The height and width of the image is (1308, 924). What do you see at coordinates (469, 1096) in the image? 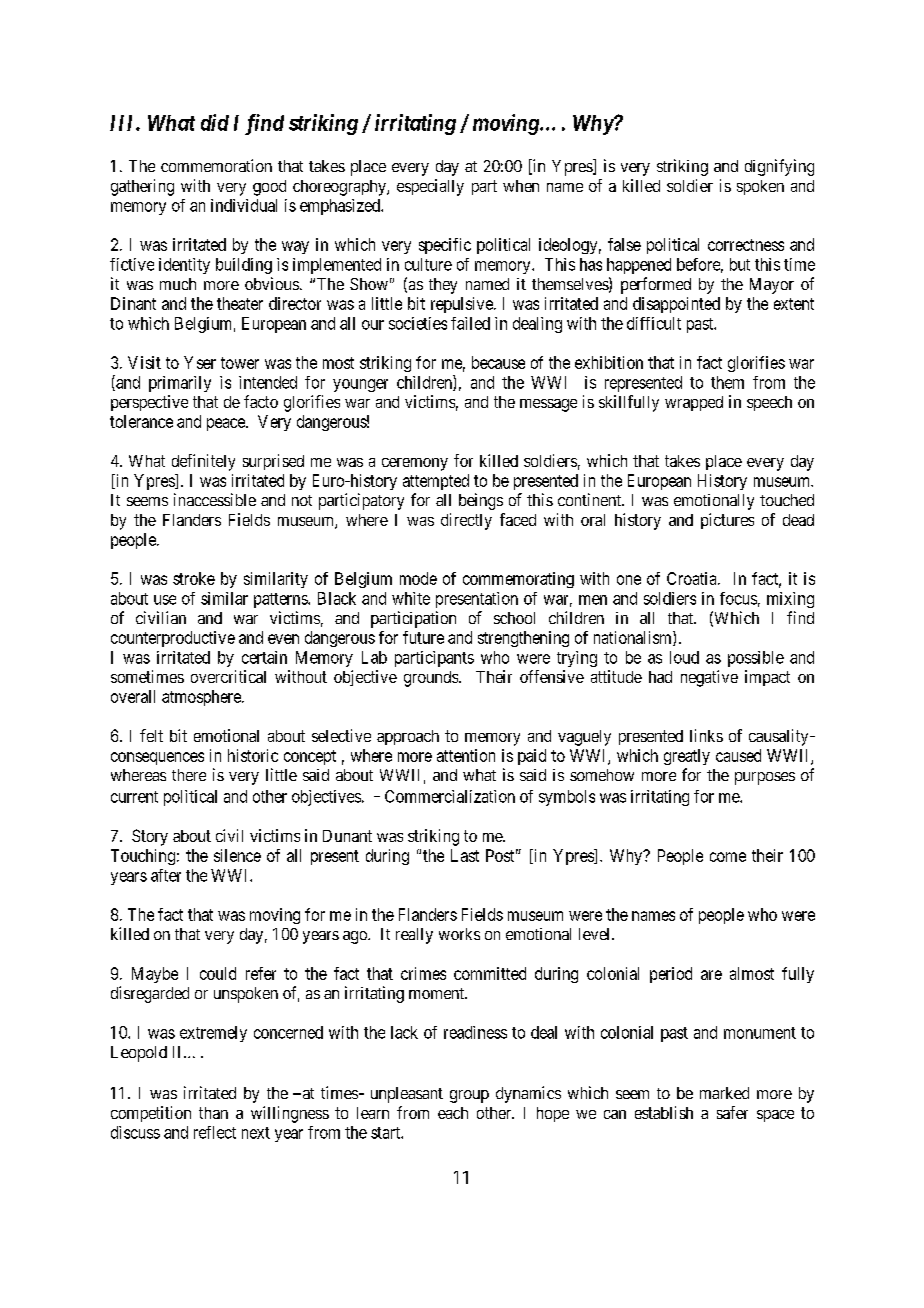
I see `group` at bounding box center [469, 1096].
